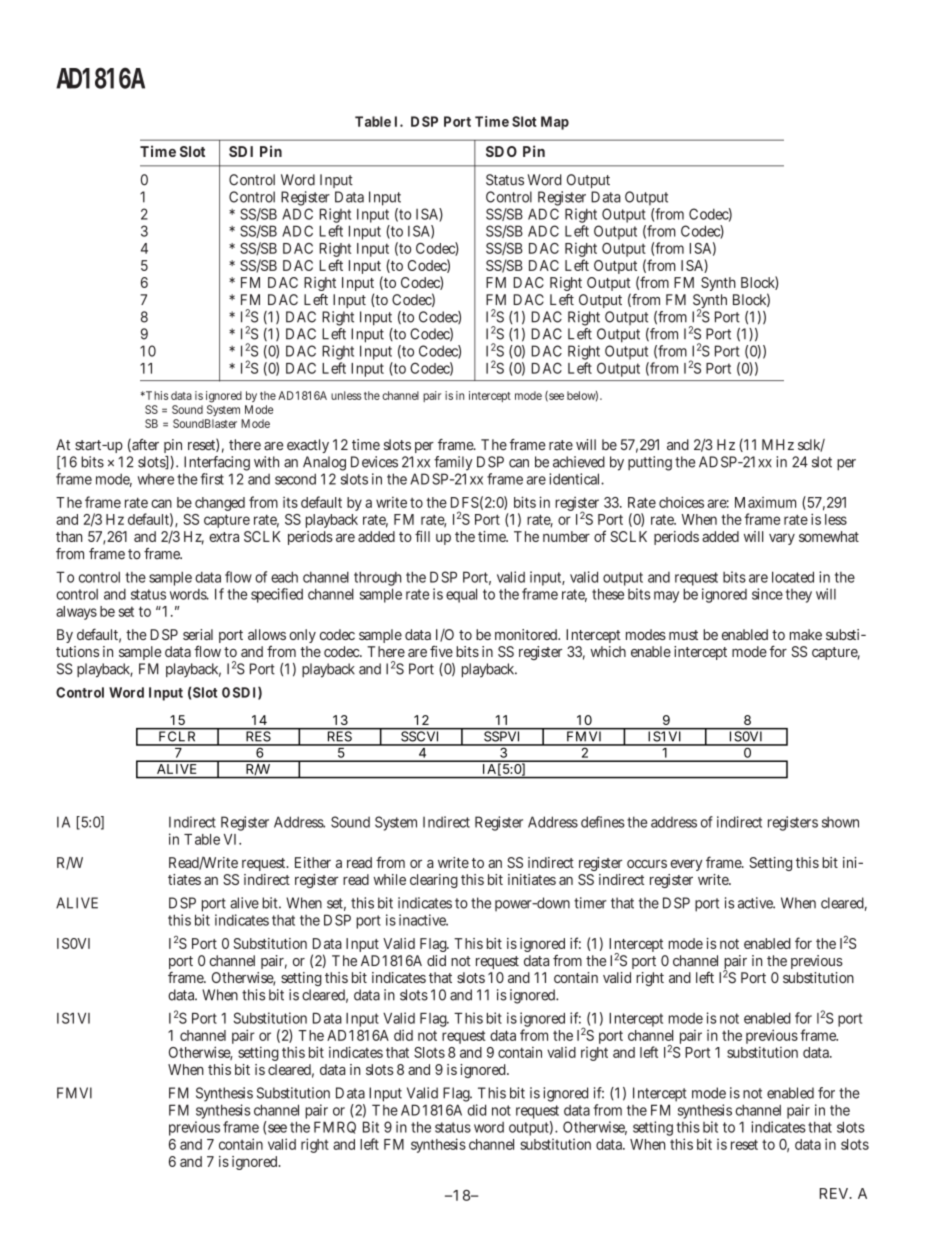  What do you see at coordinates (198, 634) in the page?
I see `serial` at bounding box center [198, 634].
